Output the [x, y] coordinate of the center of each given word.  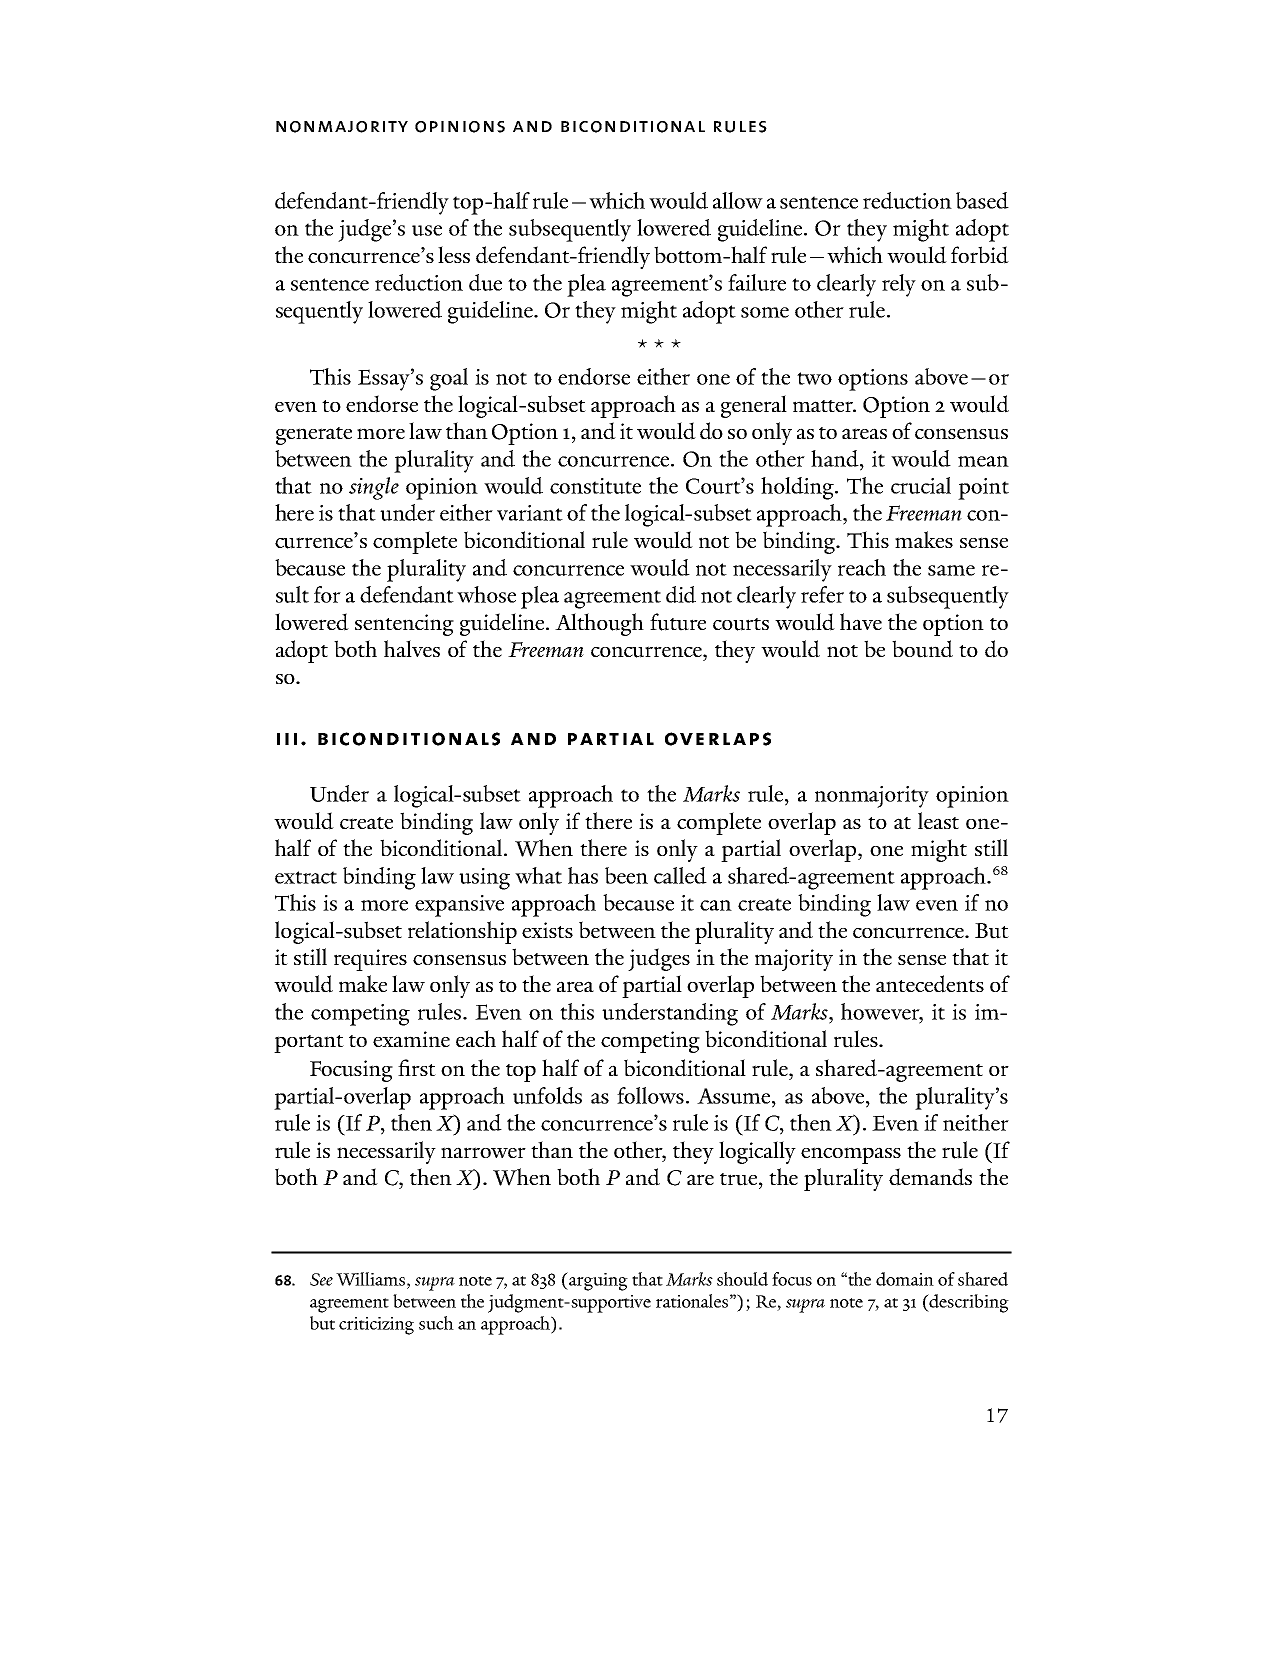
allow [738, 200]
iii [287, 739]
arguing [597, 1281]
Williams [370, 1279]
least [938, 820]
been [626, 875]
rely [899, 285]
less [454, 254]
